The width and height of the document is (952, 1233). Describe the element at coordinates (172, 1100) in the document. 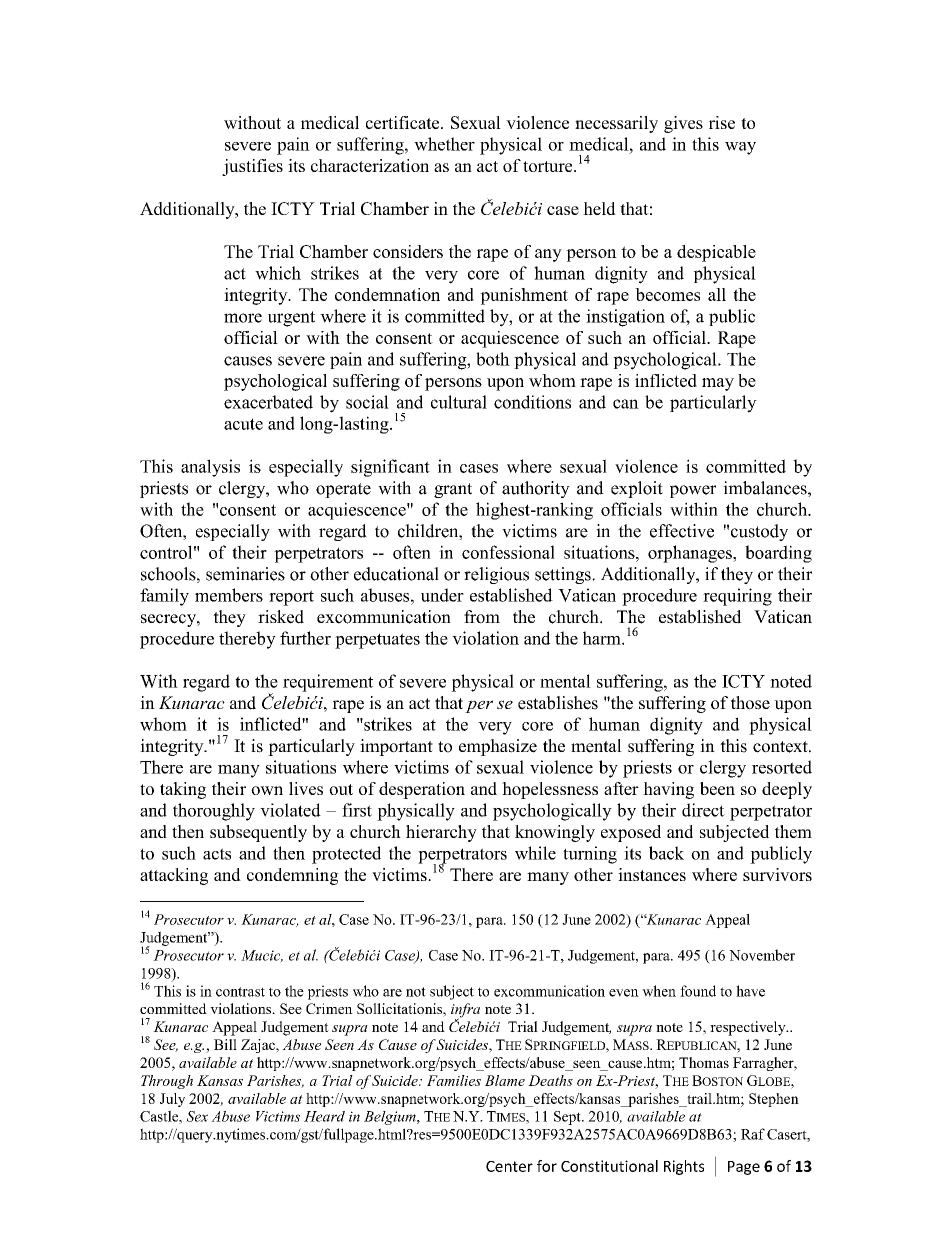

I see `July` at that location.
